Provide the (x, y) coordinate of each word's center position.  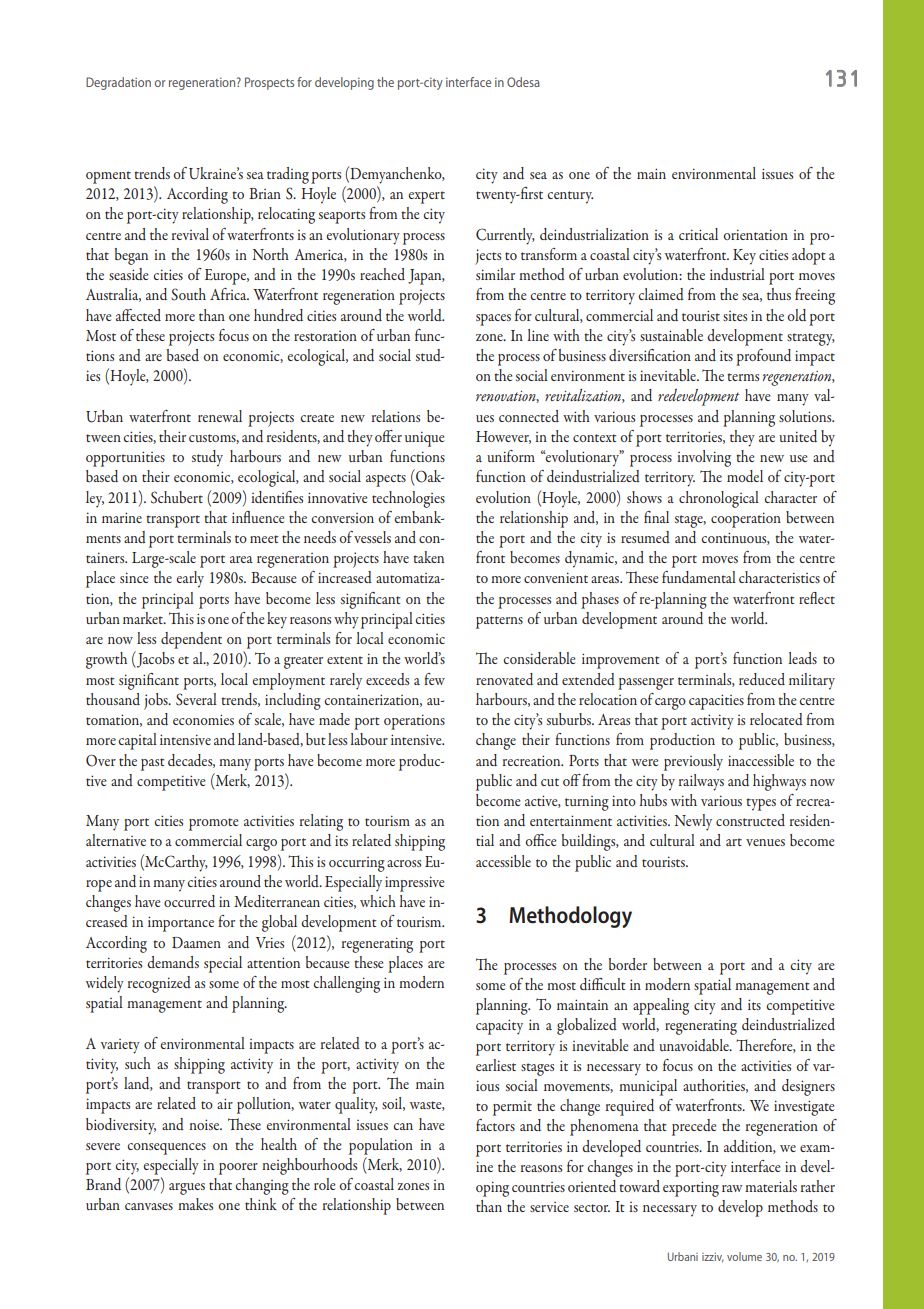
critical (698, 234)
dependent (191, 640)
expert (426, 197)
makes (195, 1204)
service (549, 1207)
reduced (762, 679)
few (434, 679)
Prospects (269, 83)
